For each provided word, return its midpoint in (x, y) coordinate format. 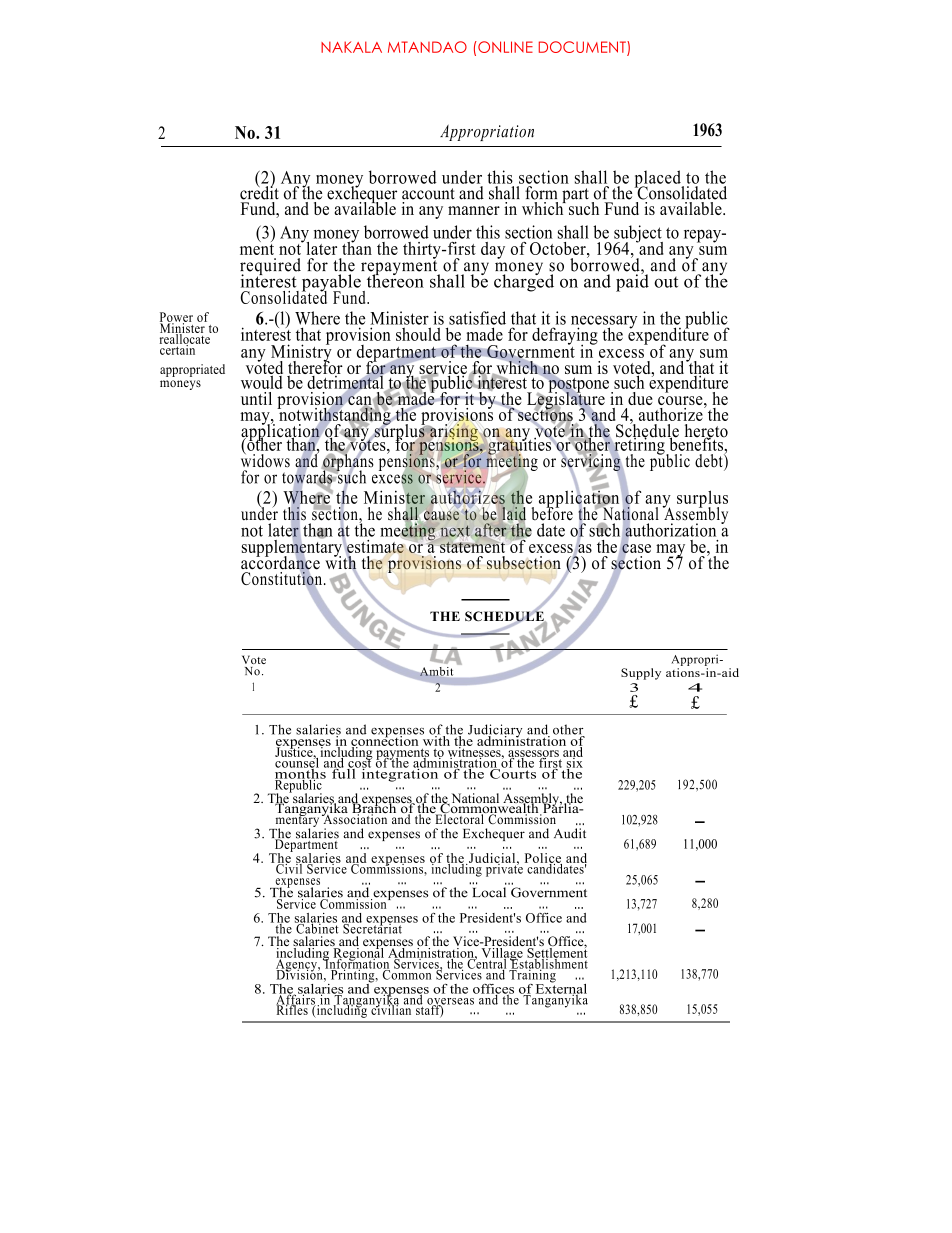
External (561, 988)
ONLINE (504, 47)
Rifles (292, 1009)
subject (638, 235)
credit (259, 192)
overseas (450, 1002)
